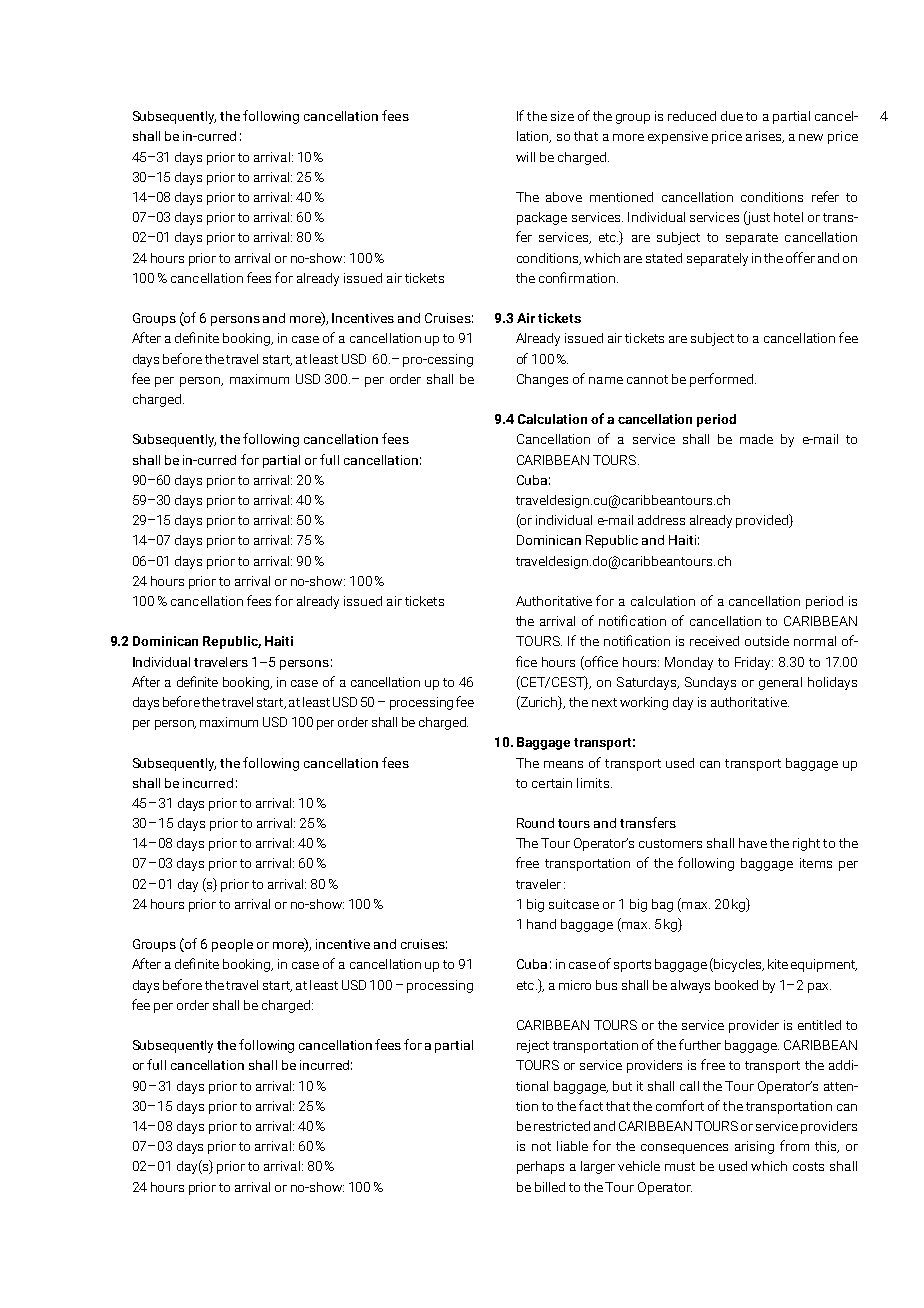 This screenshot has height=1308, width=924. What do you see at coordinates (542, 380) in the screenshot?
I see `Changes` at bounding box center [542, 380].
